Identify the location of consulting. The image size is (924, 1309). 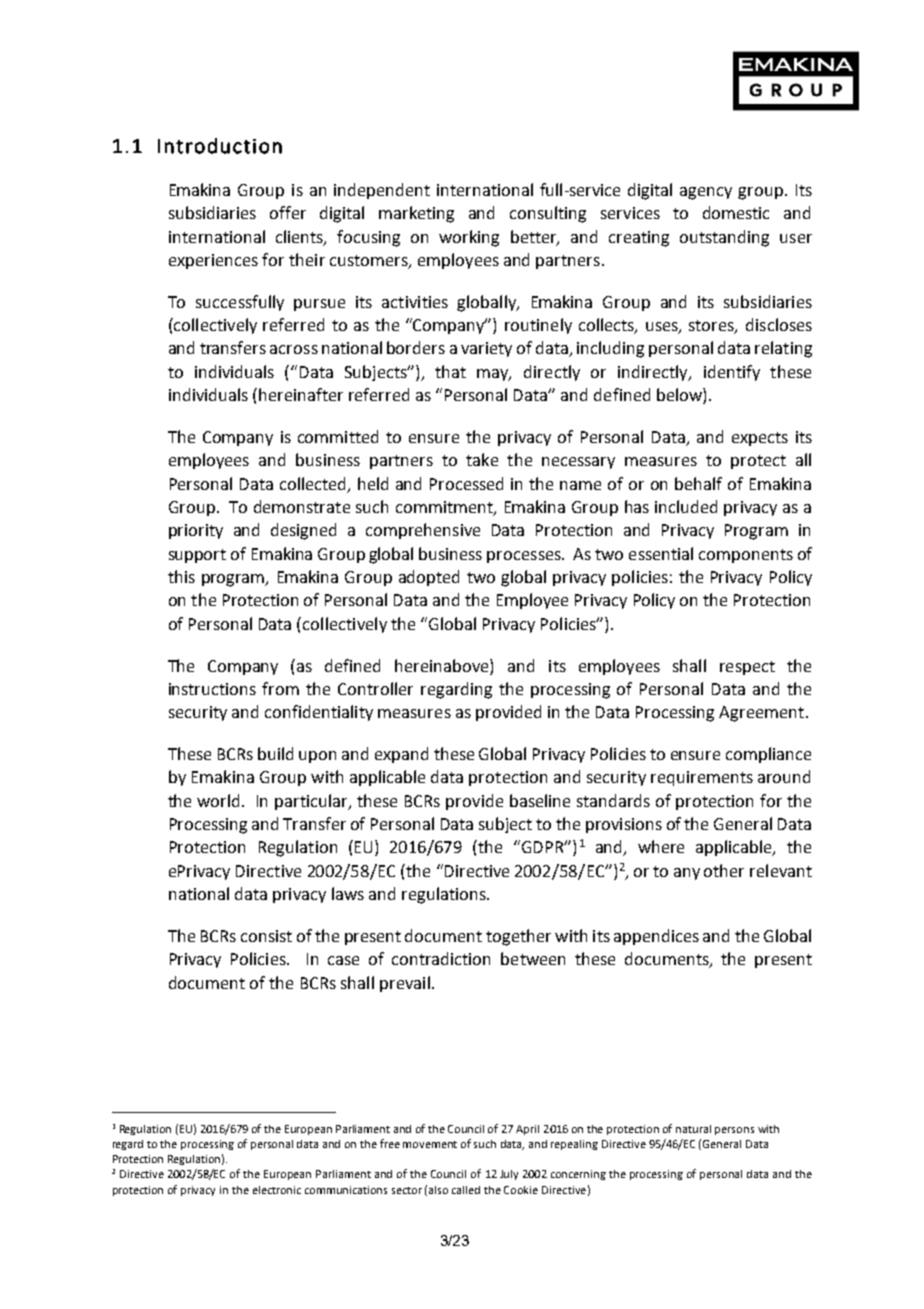
(548, 214).
